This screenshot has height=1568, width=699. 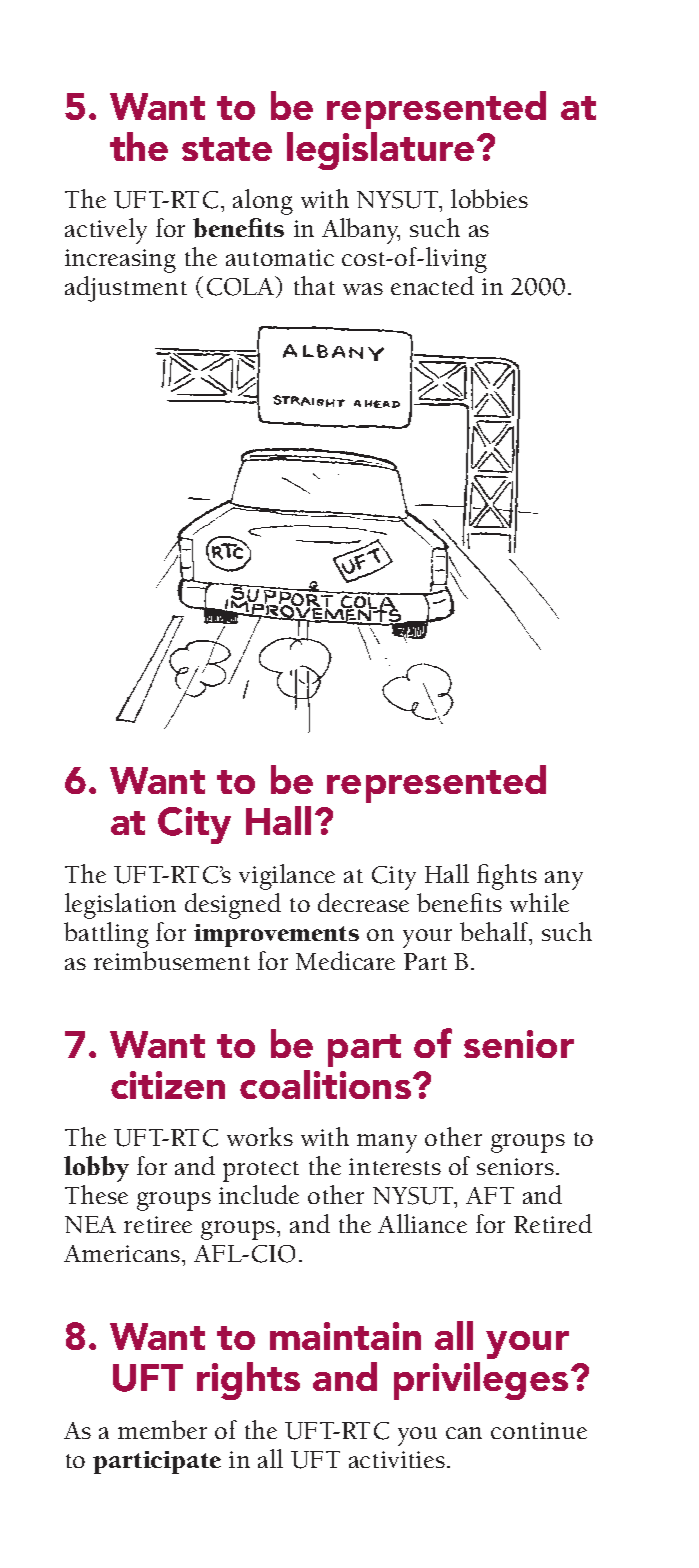 What do you see at coordinates (361, 231) in the screenshot?
I see `Albany` at bounding box center [361, 231].
